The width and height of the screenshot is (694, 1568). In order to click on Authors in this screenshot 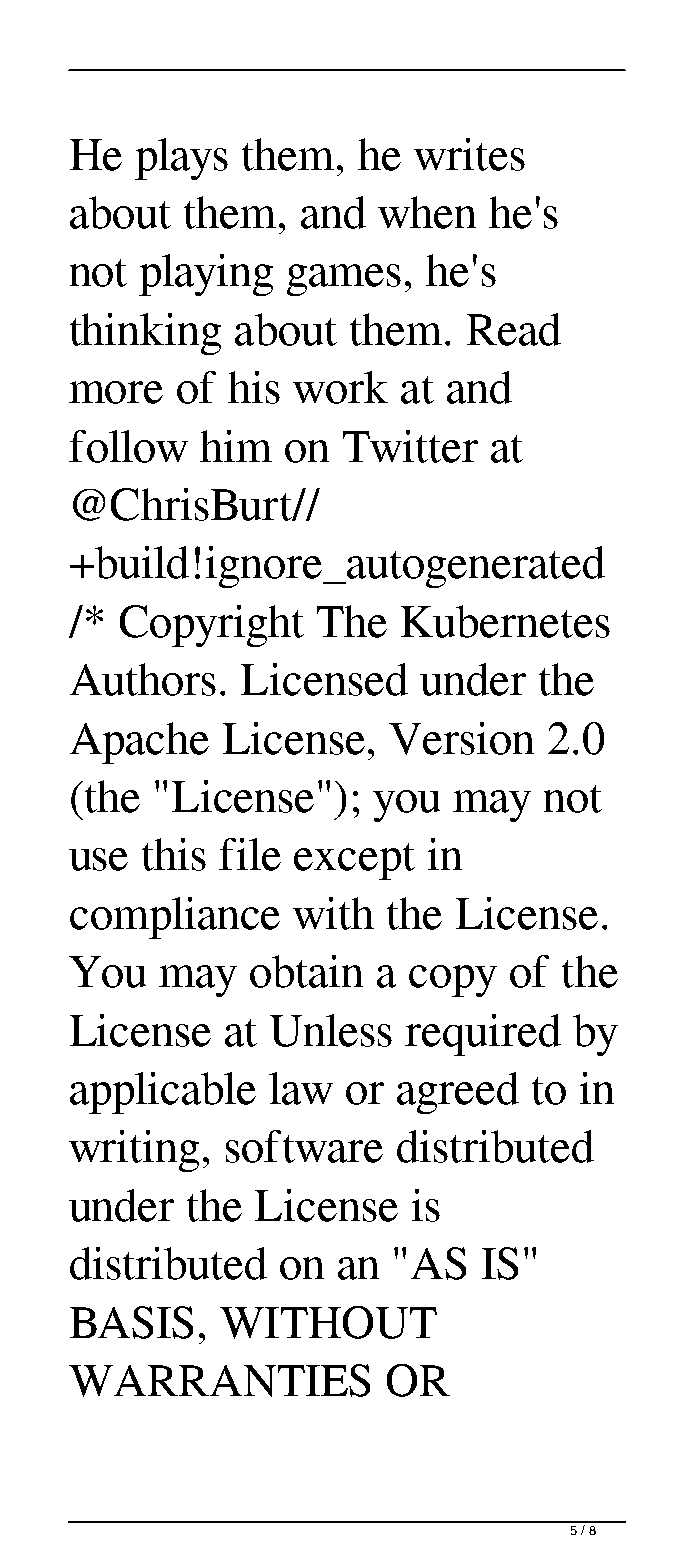, I will do `click(143, 679)`.
